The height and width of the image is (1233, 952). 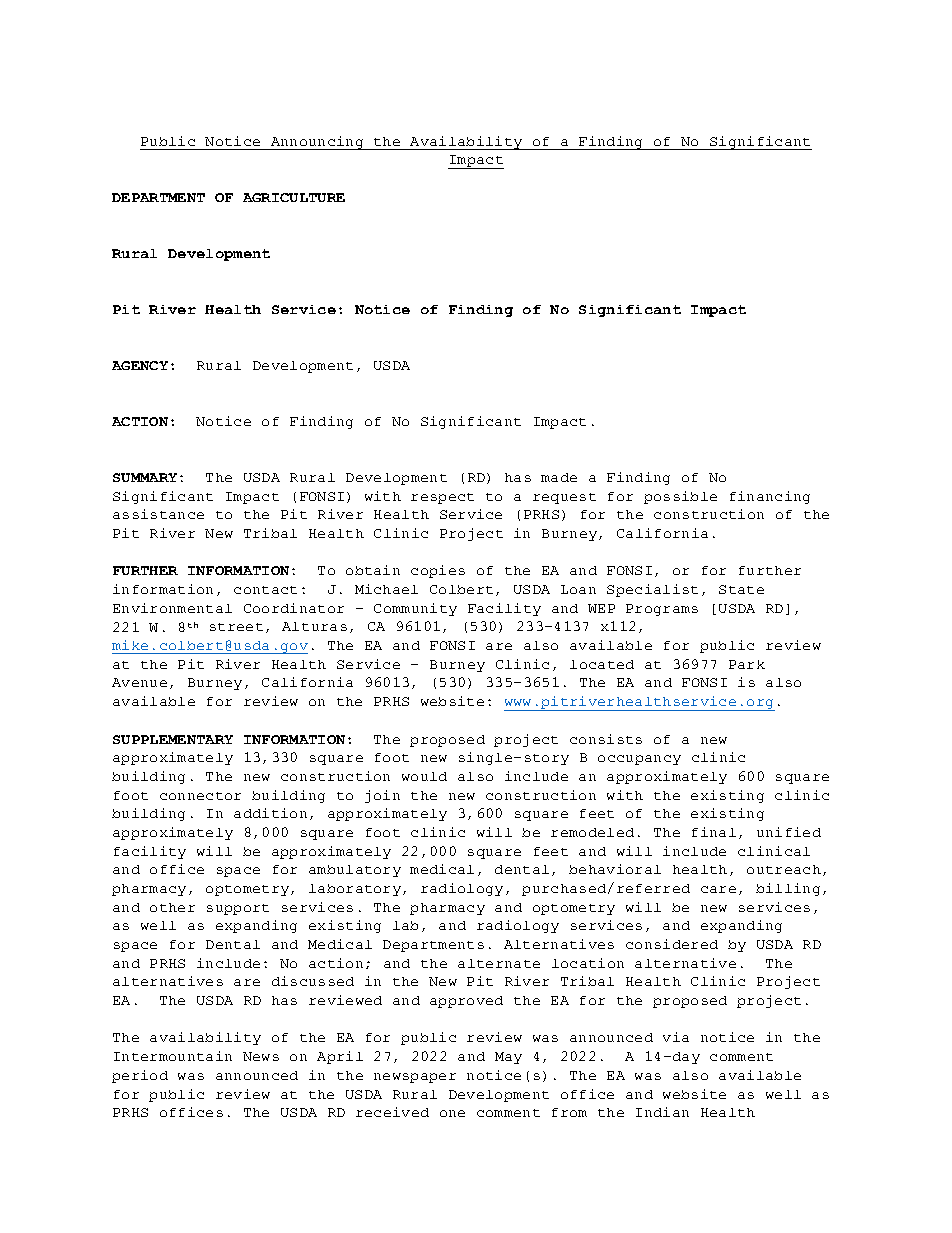 I want to click on period, so click(x=140, y=1076).
